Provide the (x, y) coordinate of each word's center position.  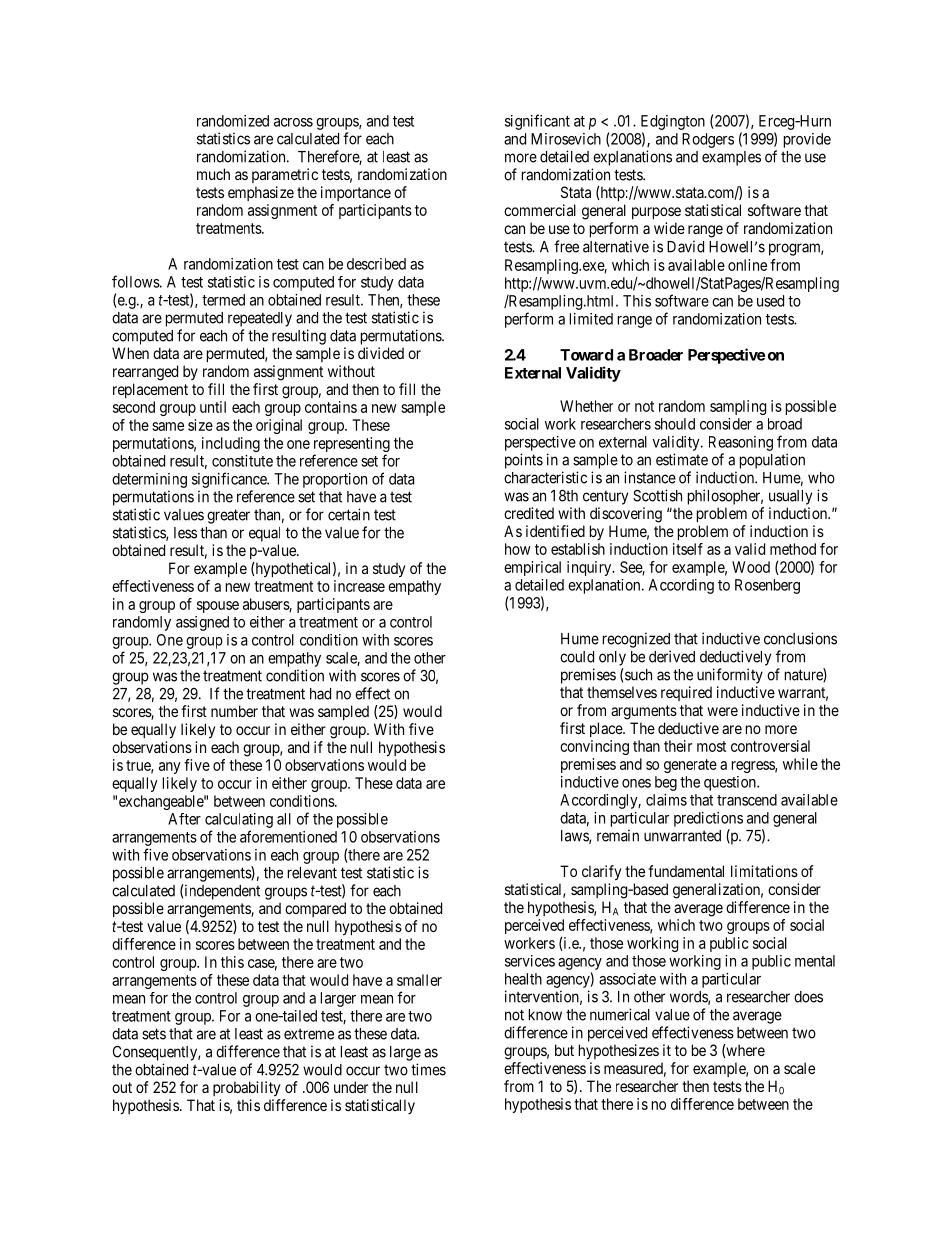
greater (228, 516)
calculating (239, 820)
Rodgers (708, 140)
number (234, 711)
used (770, 301)
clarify (601, 873)
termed (223, 300)
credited (529, 513)
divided (381, 353)
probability (246, 1089)
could (577, 657)
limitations (764, 871)
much (213, 174)
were (722, 711)
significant (537, 122)
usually (790, 497)
